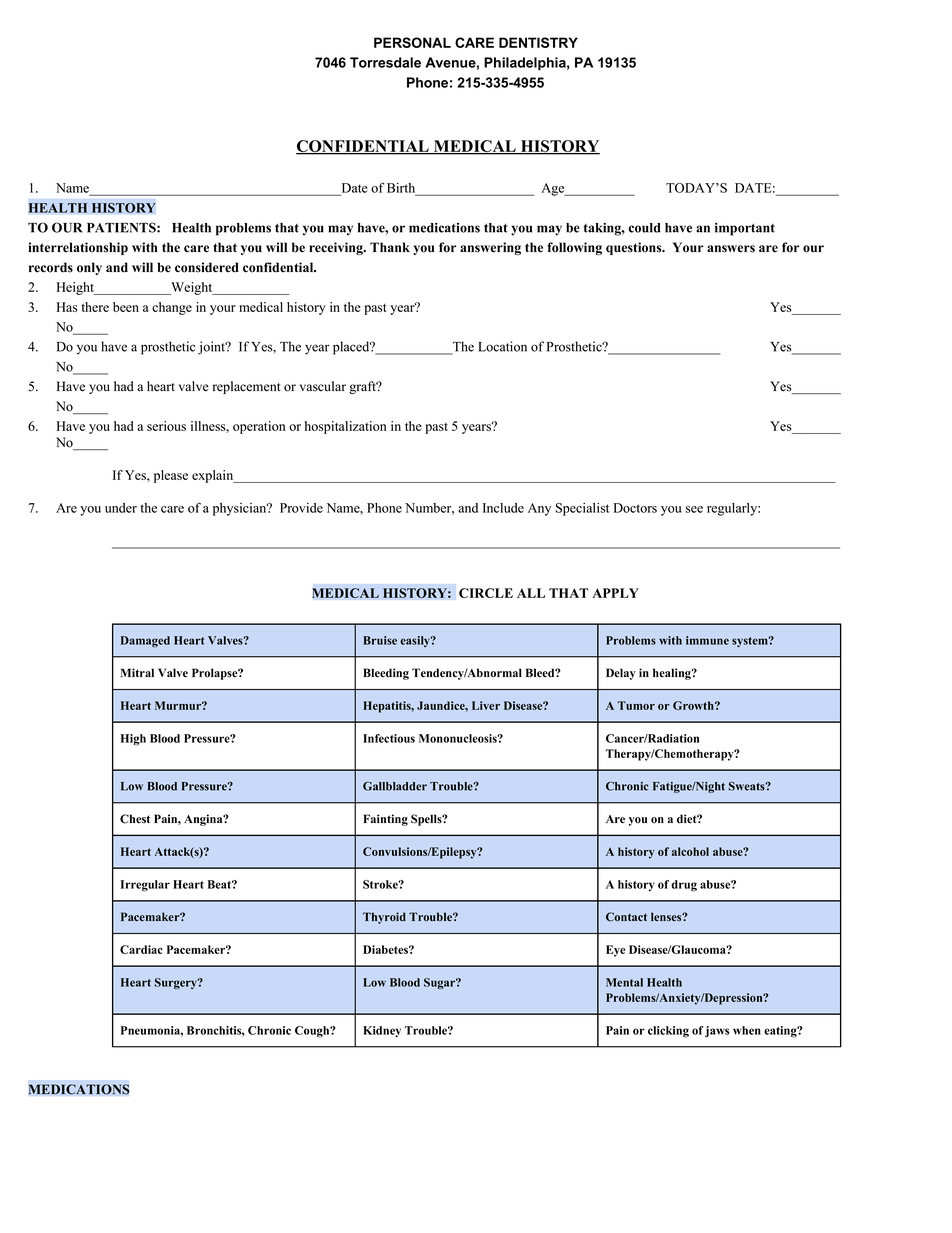 The height and width of the screenshot is (1233, 952). Describe the element at coordinates (141, 949) in the screenshot. I see `Cardiac` at that location.
